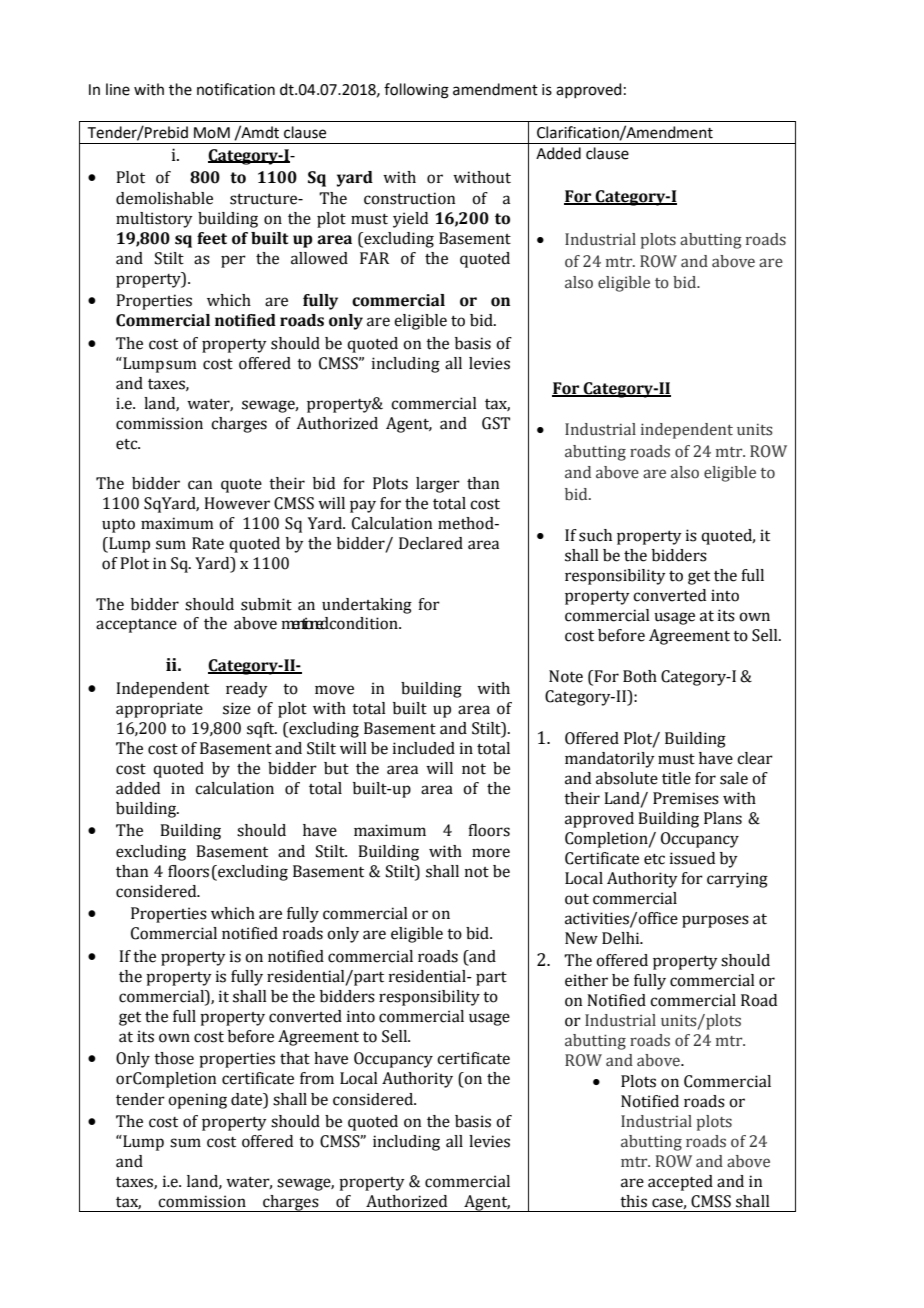 This image has height=1308, width=924. I want to click on more, so click(491, 853).
